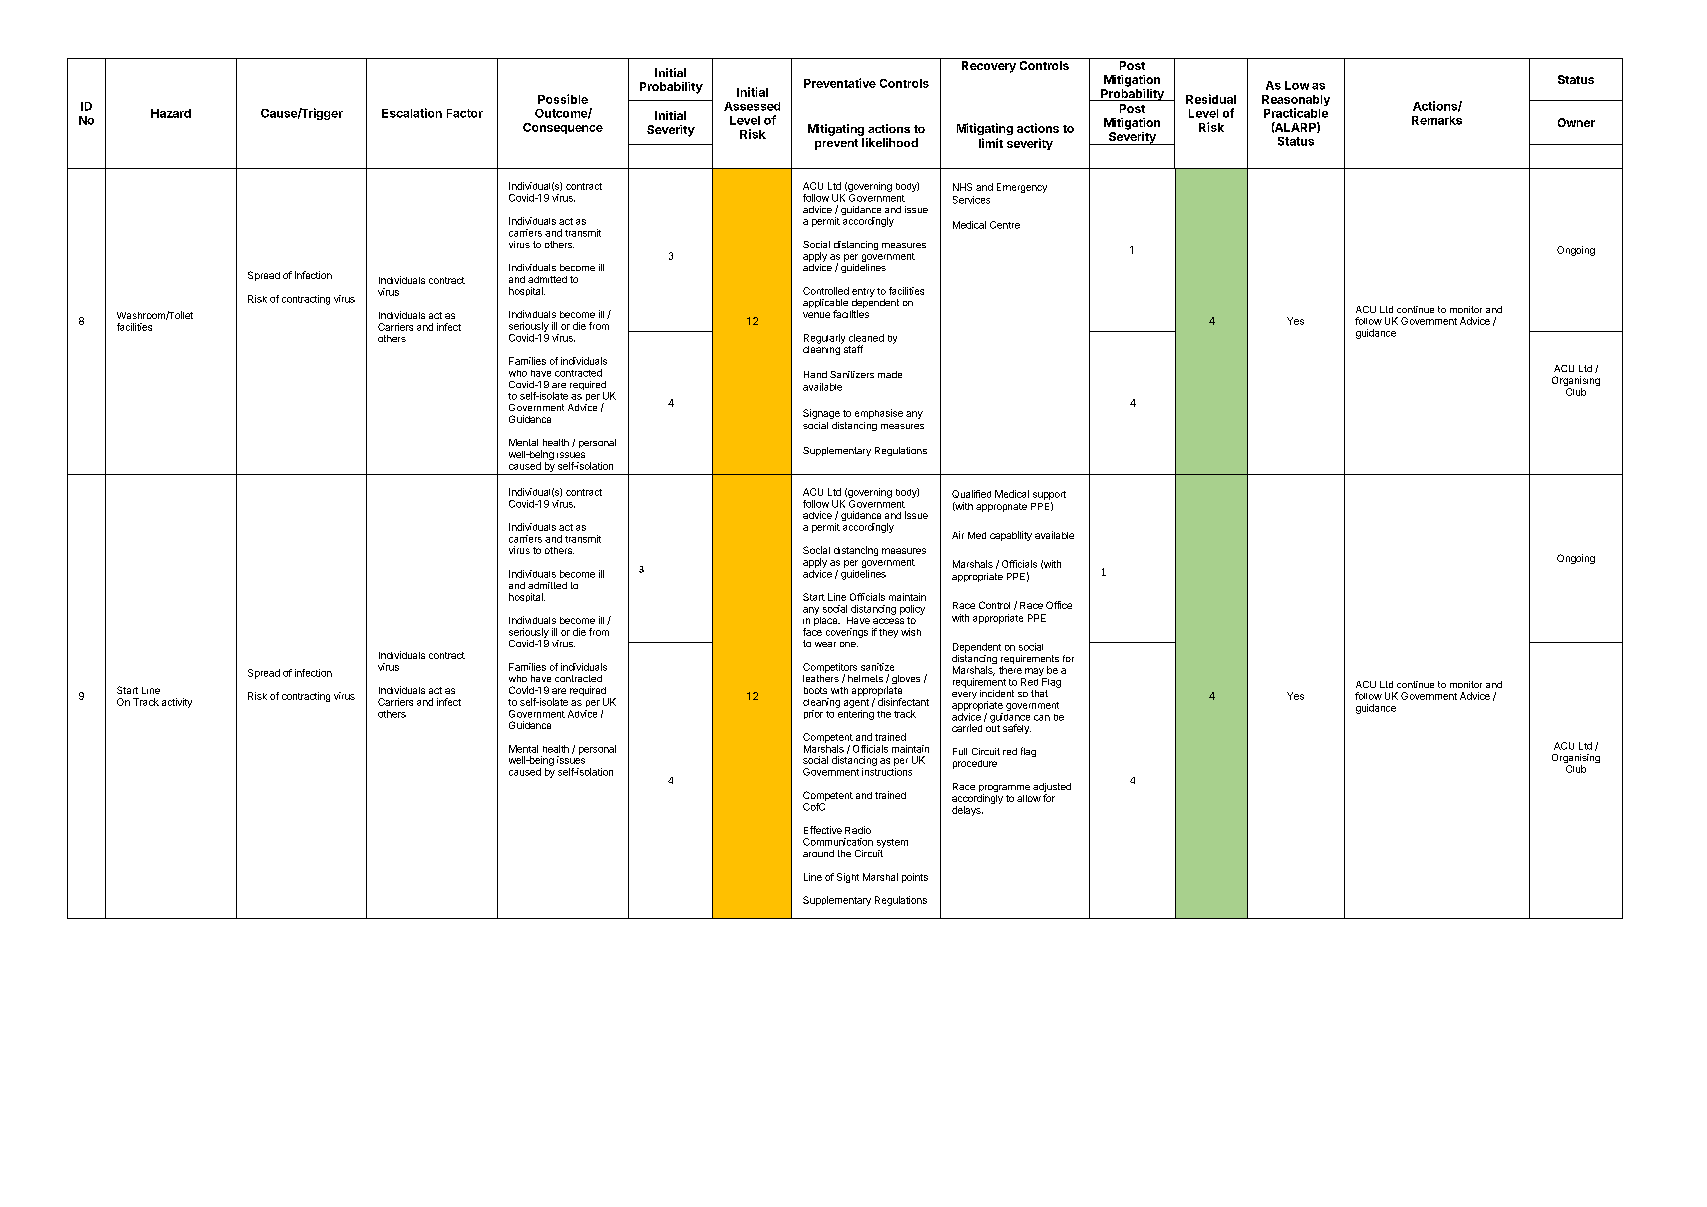 The image size is (1707, 1207). Describe the element at coordinates (912, 610) in the page. I see `policy` at that location.
